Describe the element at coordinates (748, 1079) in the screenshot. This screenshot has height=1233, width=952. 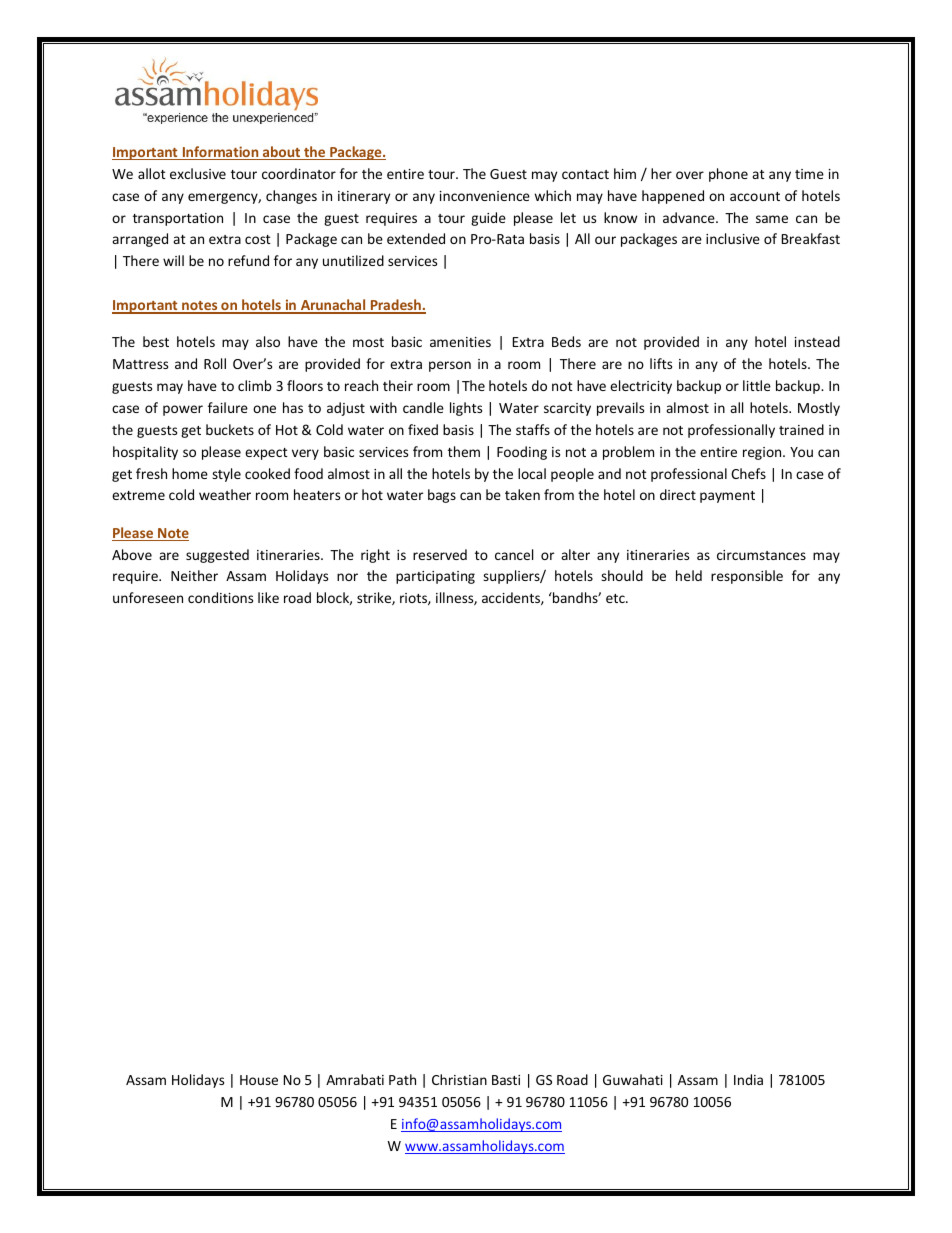
I see `India` at that location.
